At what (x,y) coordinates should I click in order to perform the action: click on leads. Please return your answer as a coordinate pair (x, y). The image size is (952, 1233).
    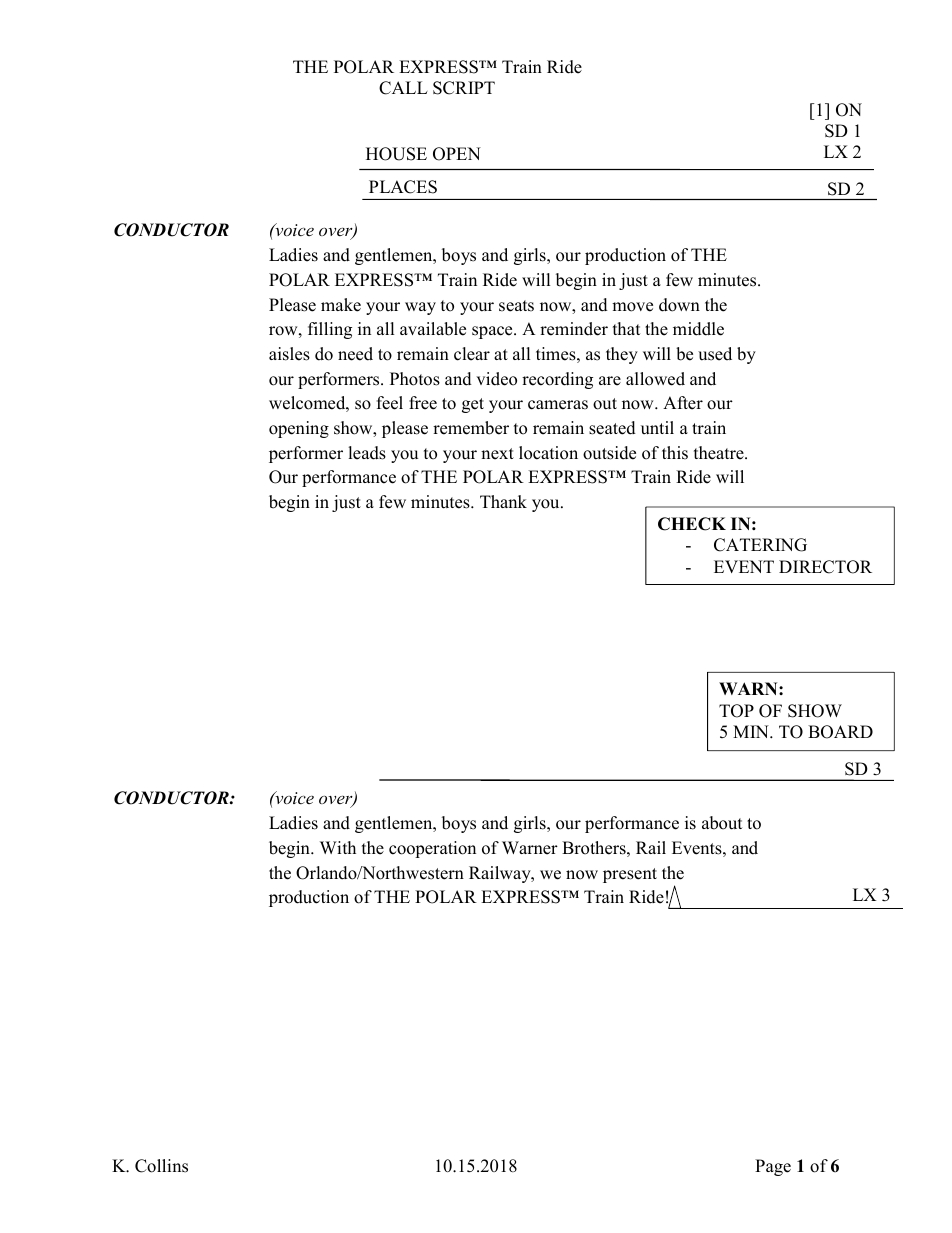
    Looking at the image, I should click on (367, 453).
